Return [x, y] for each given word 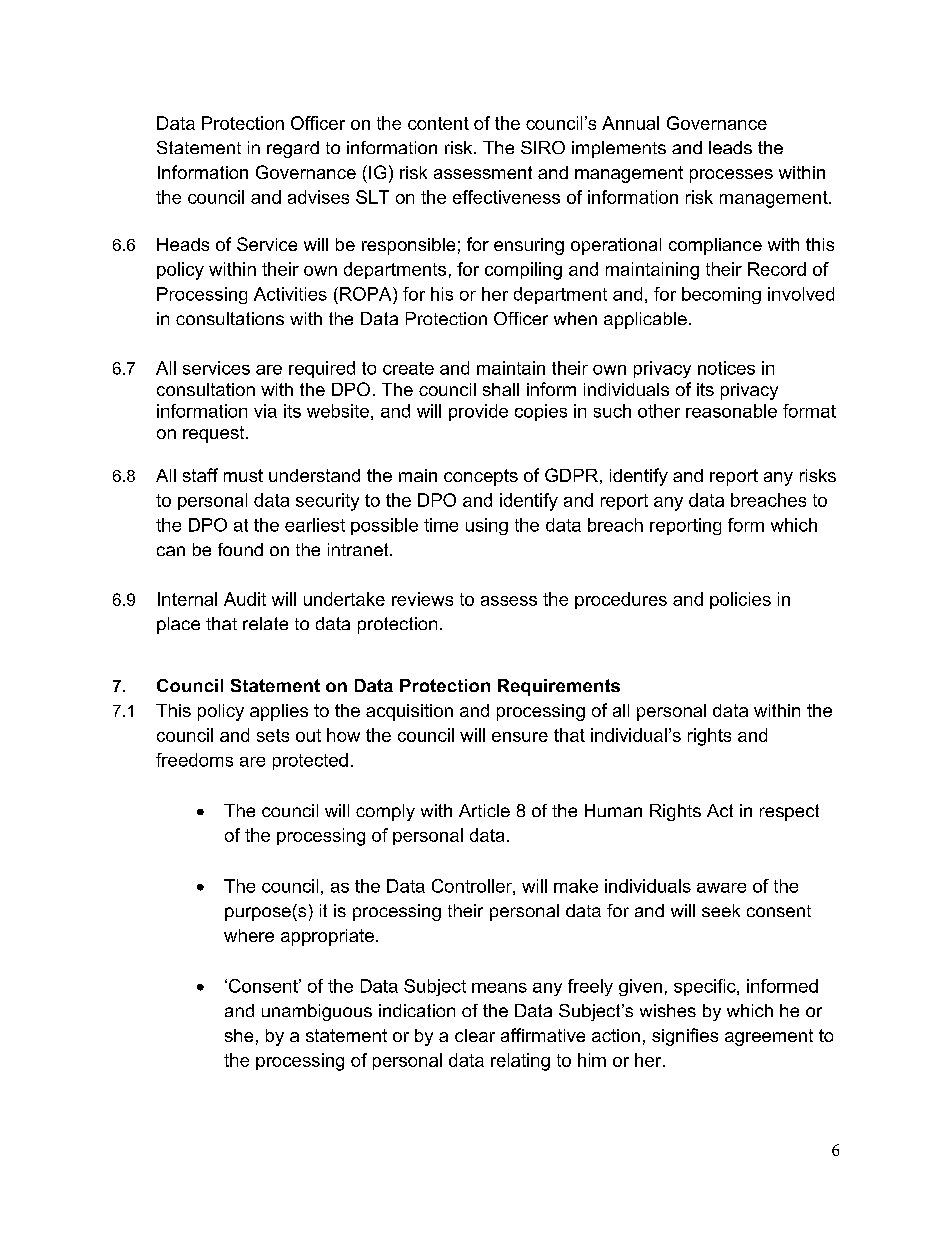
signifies [685, 1037]
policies [740, 600]
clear [475, 1035]
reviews [422, 599]
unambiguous [317, 1012]
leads [730, 147]
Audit [245, 599]
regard [293, 149]
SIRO [543, 147]
